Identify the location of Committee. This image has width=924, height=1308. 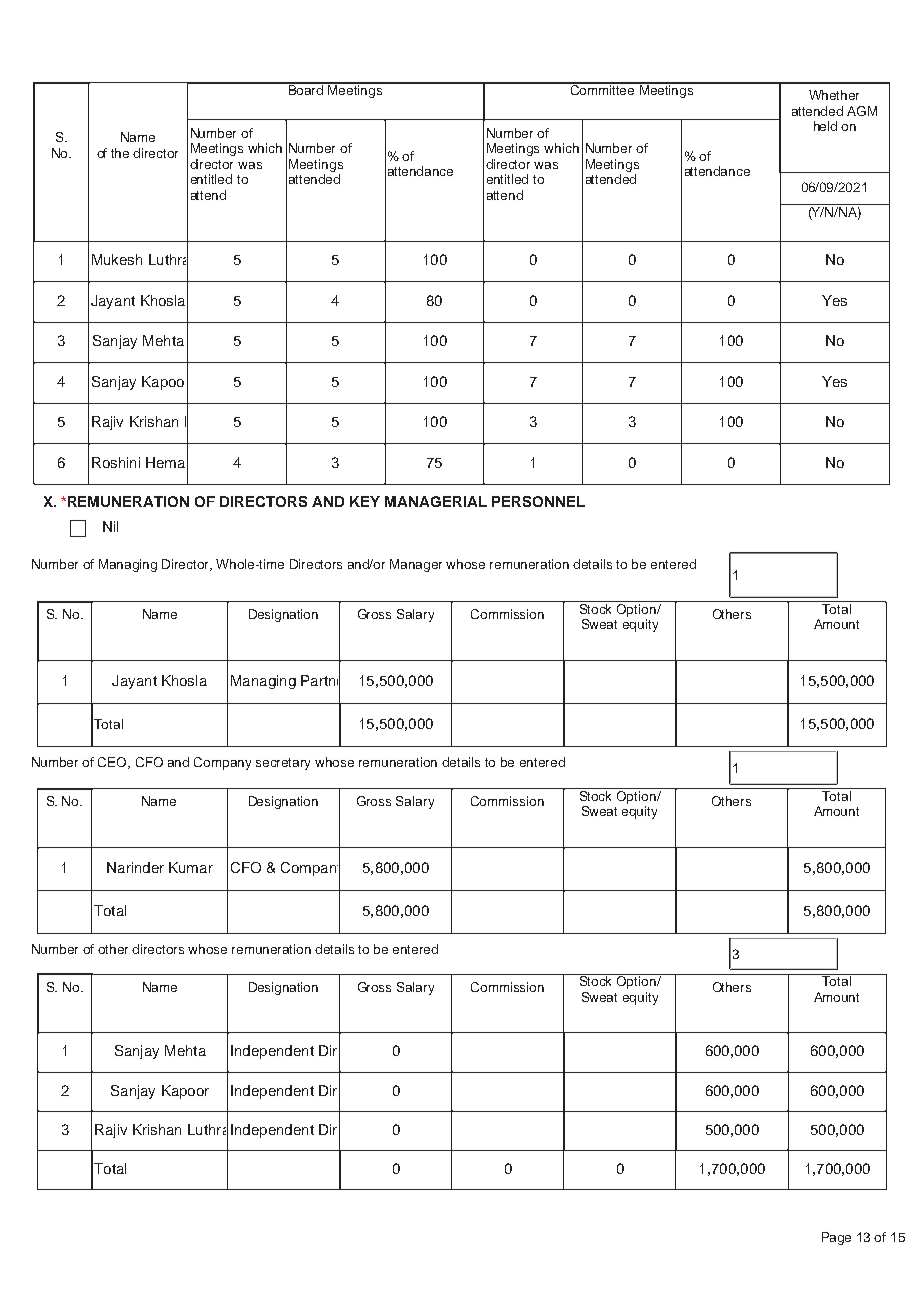
(602, 89).
